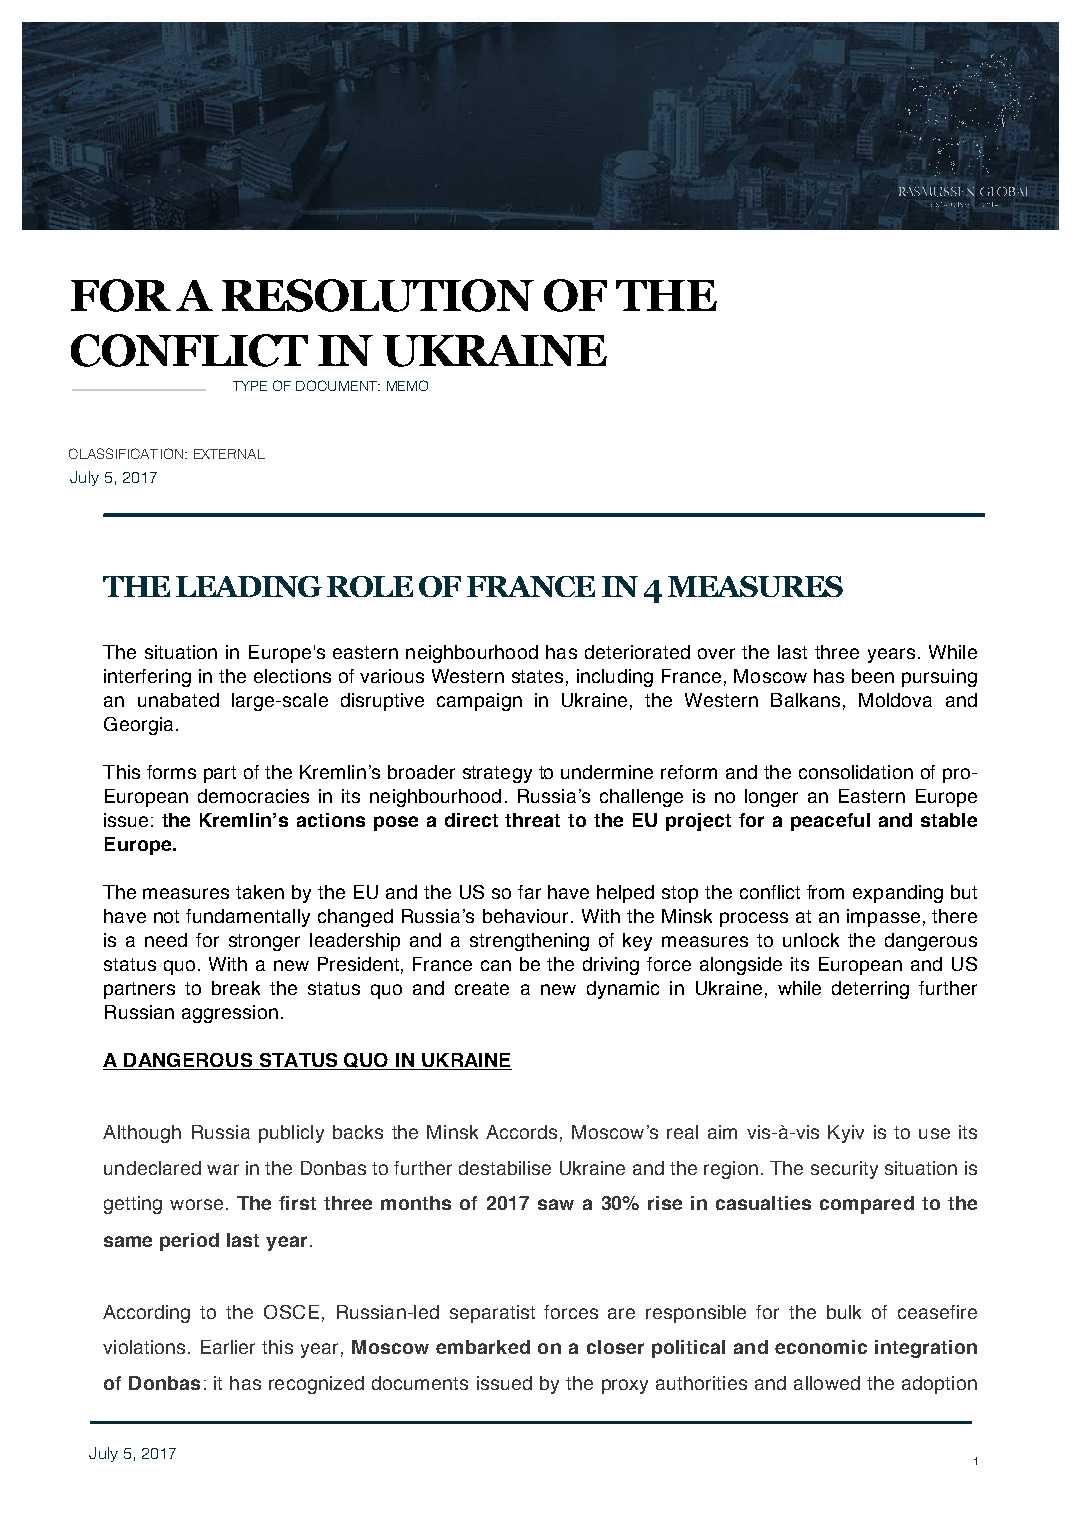 The width and height of the image is (1081, 1529). Describe the element at coordinates (407, 385) in the image. I see `MEMO` at that location.
